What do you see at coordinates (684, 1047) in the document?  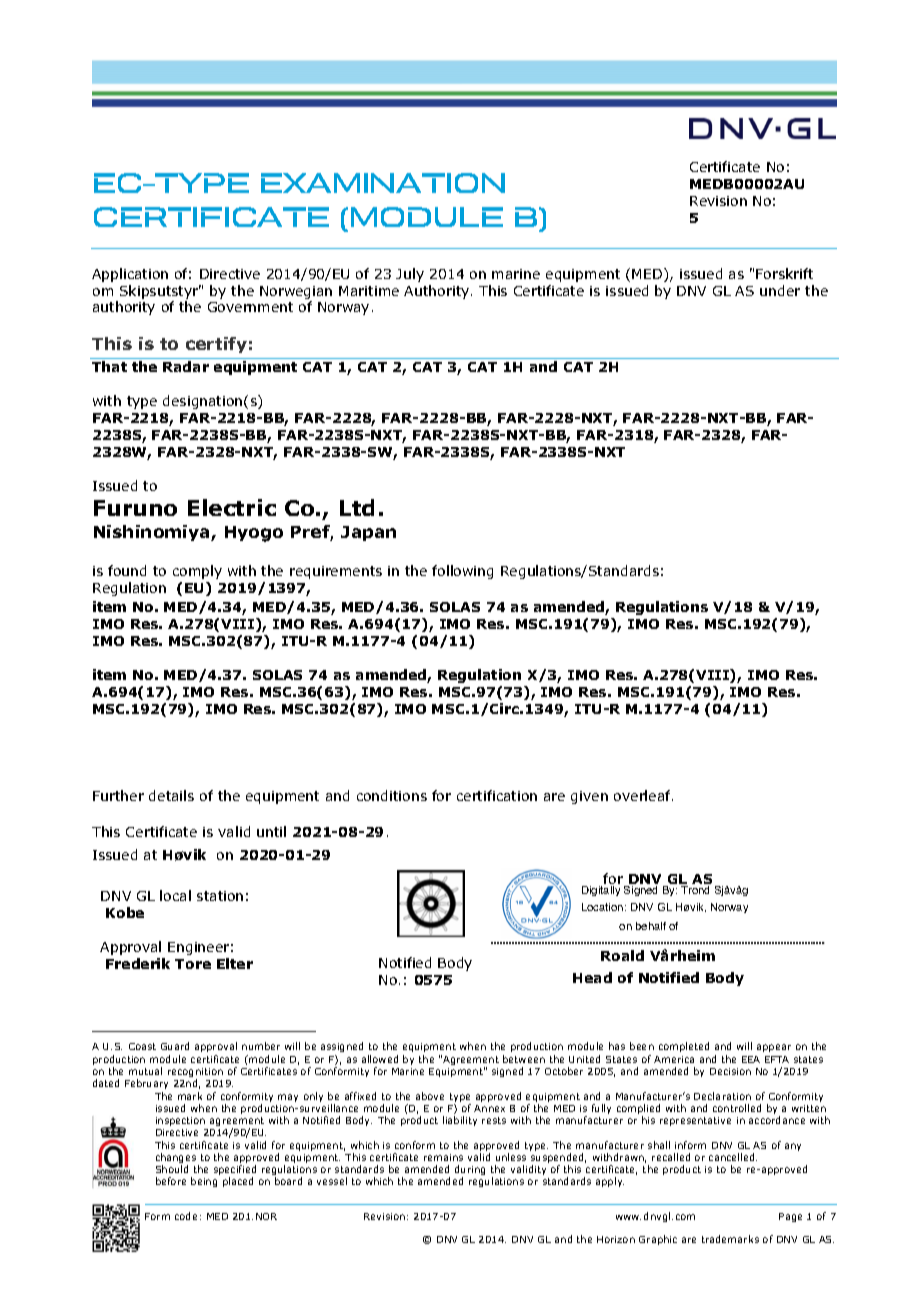 I see `completed` at bounding box center [684, 1047].
